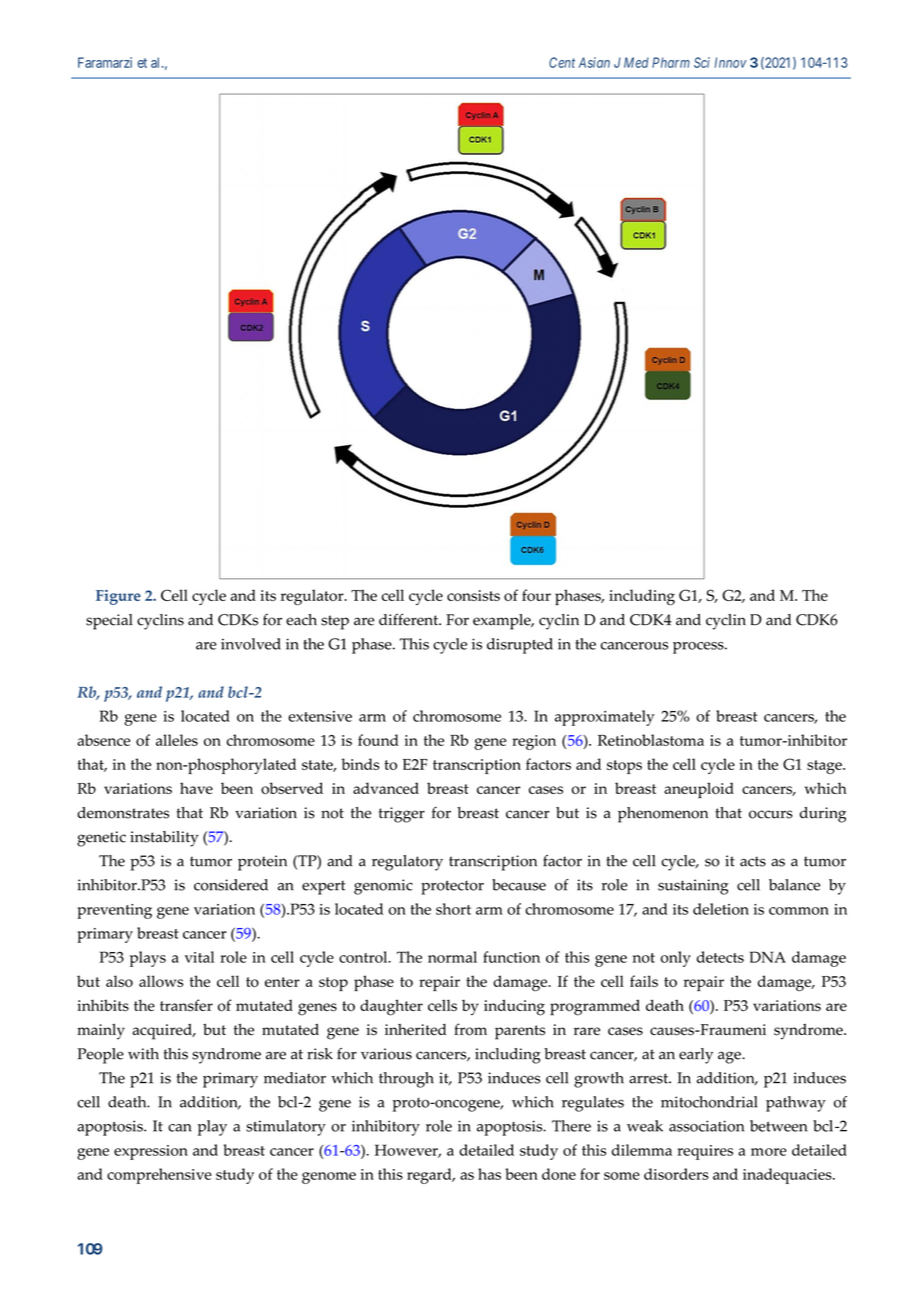 The image size is (924, 1308). I want to click on involved, so click(251, 644).
